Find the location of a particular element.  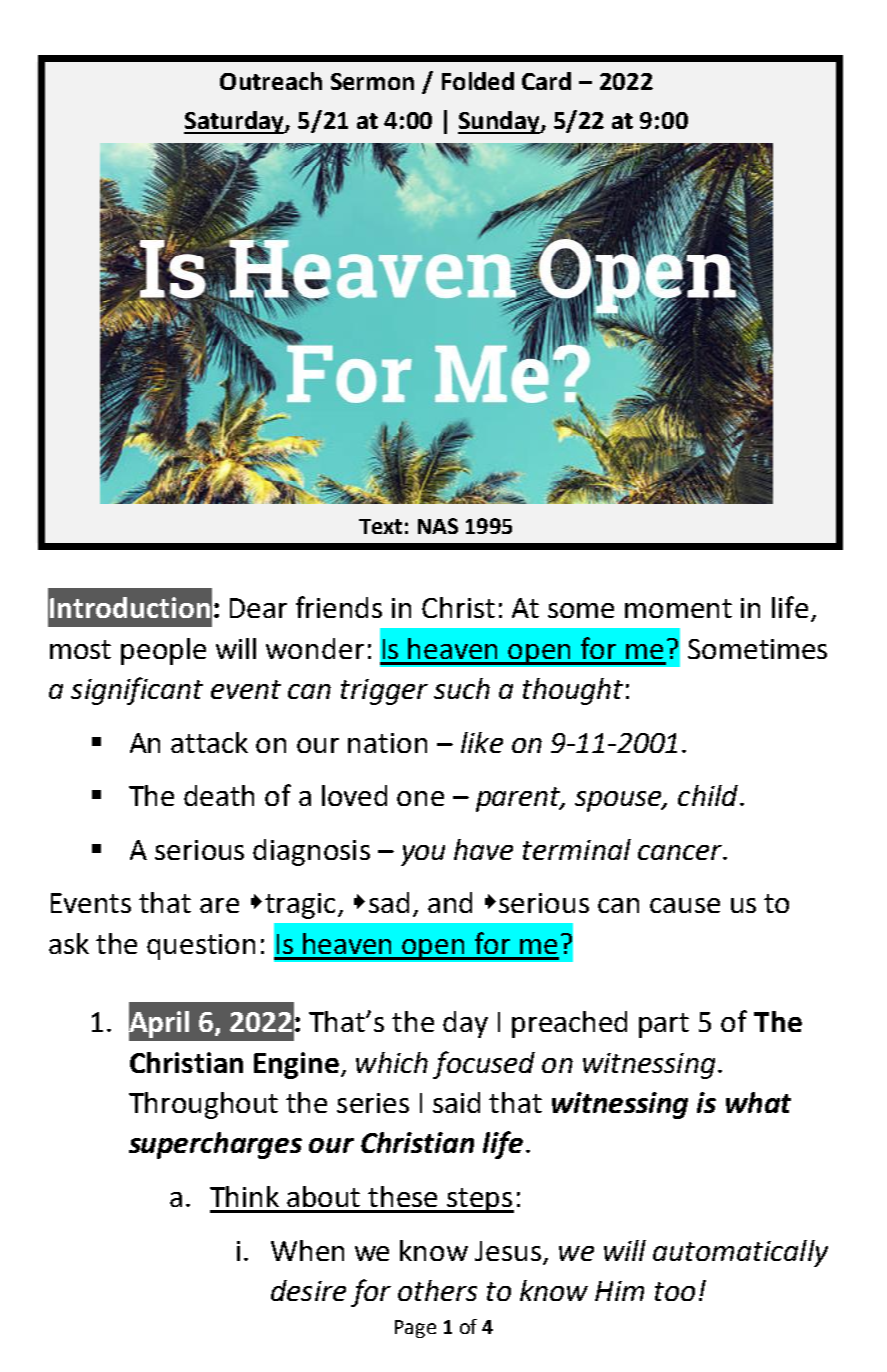

NAS is located at coordinates (438, 526).
